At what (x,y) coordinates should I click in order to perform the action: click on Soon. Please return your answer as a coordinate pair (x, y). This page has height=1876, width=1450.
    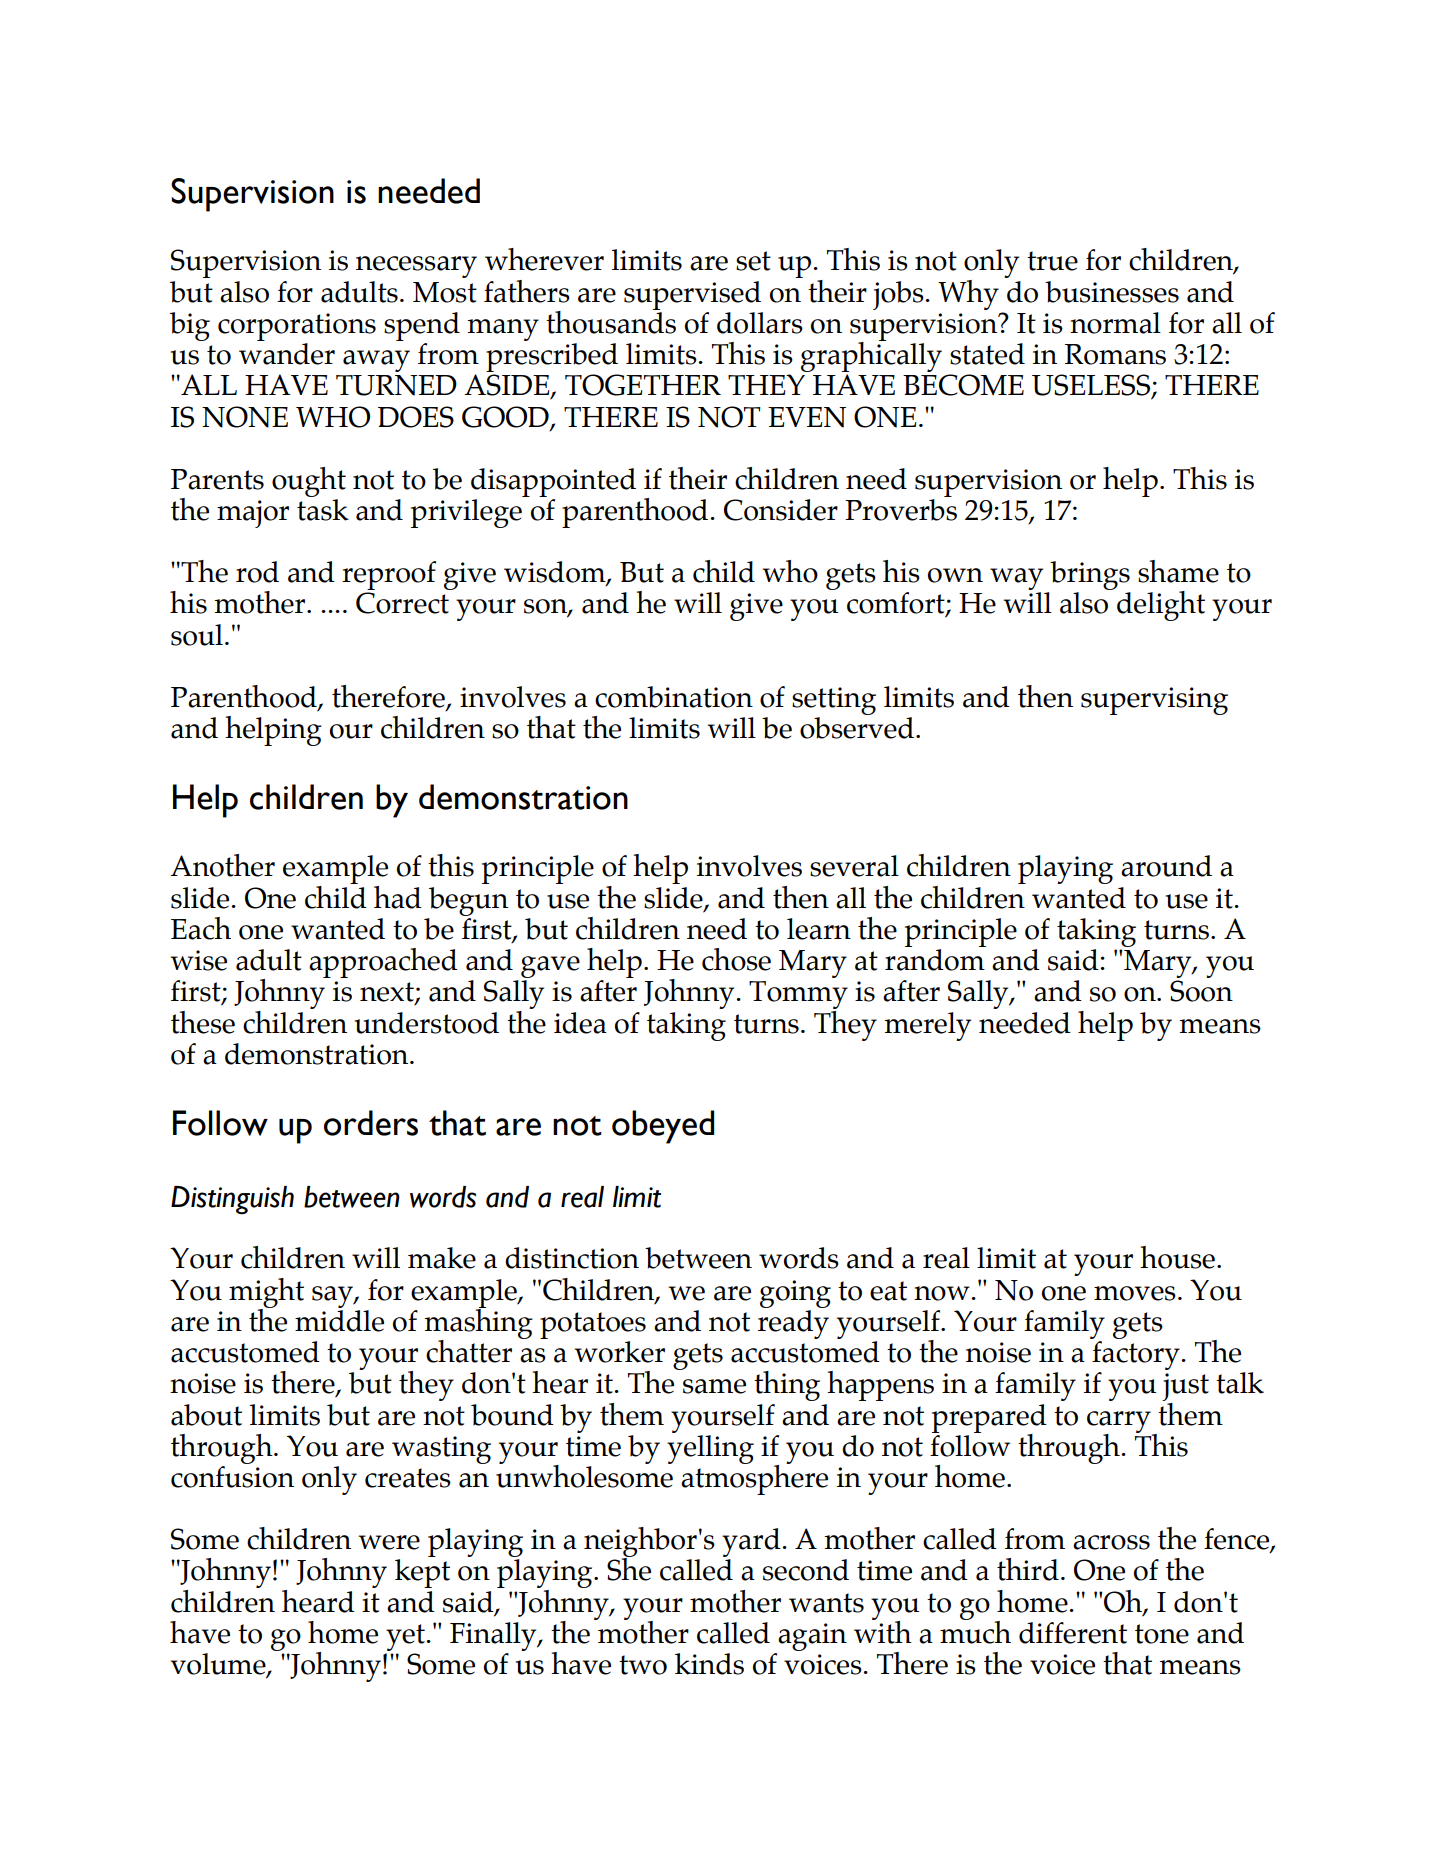
    Looking at the image, I should click on (1201, 991).
